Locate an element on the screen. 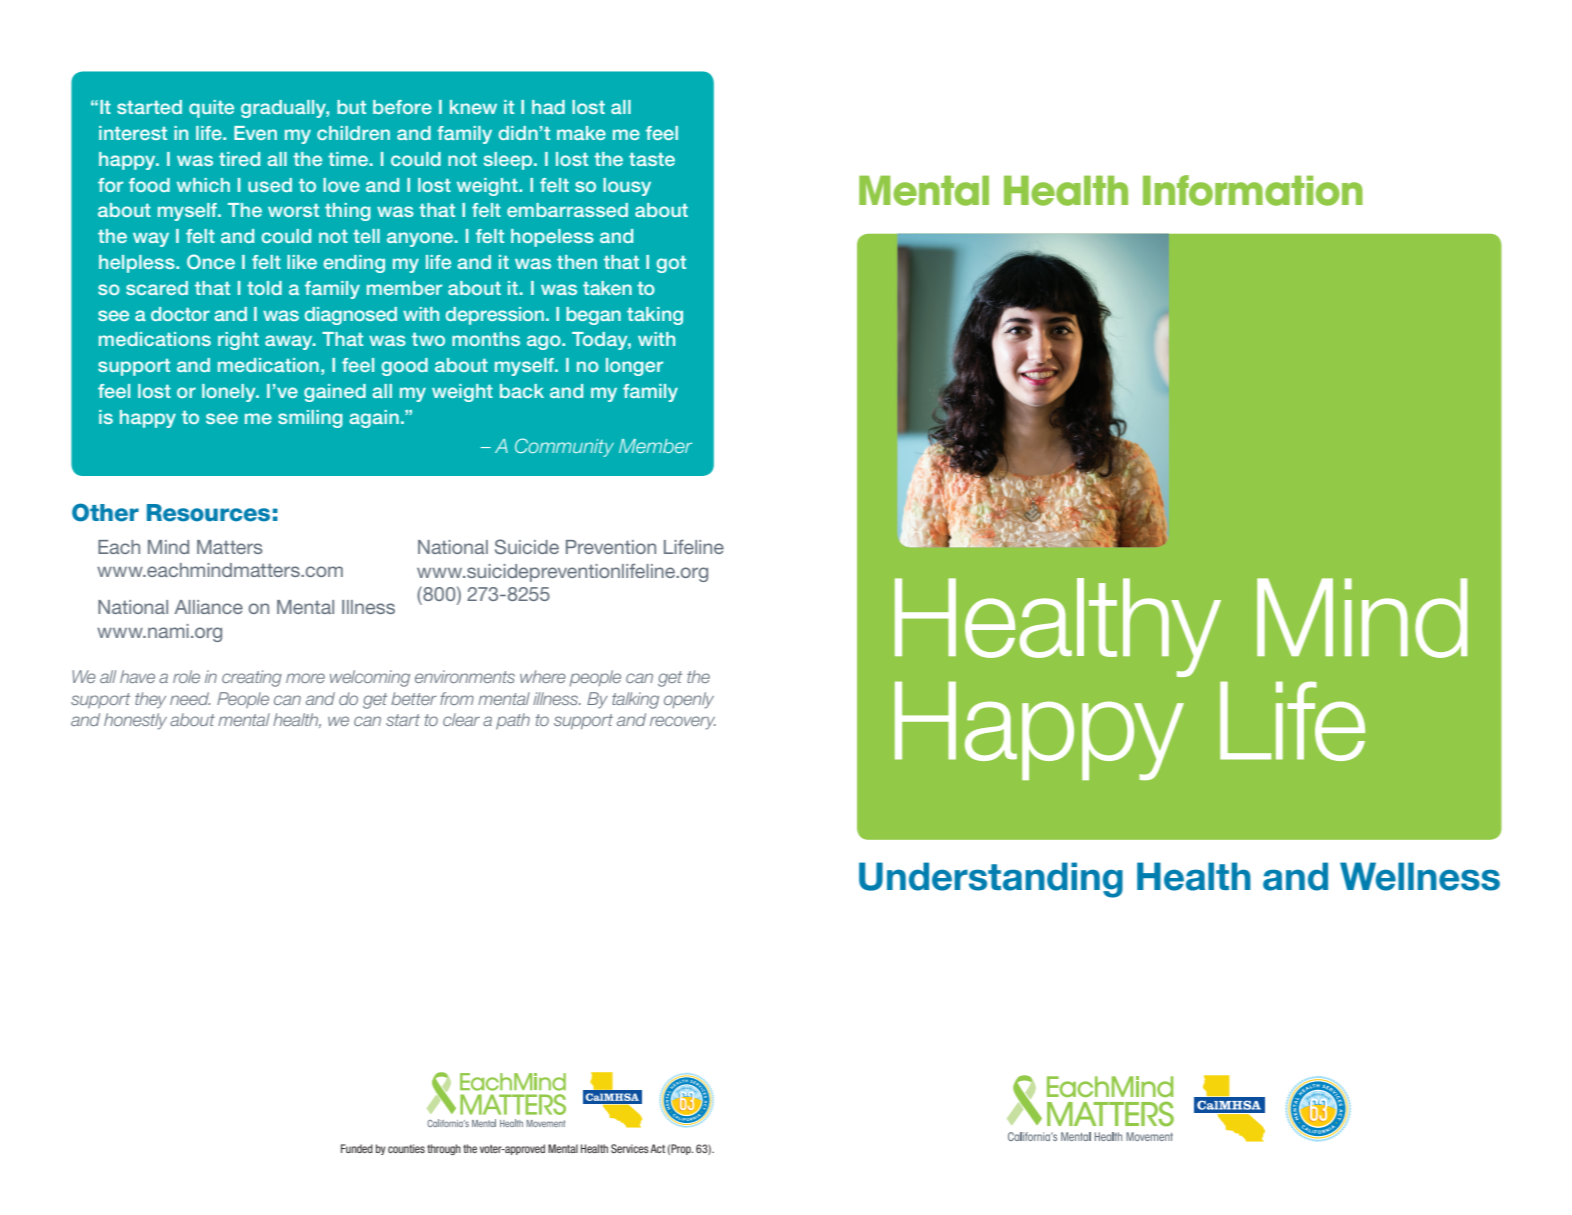  openly is located at coordinates (689, 700).
